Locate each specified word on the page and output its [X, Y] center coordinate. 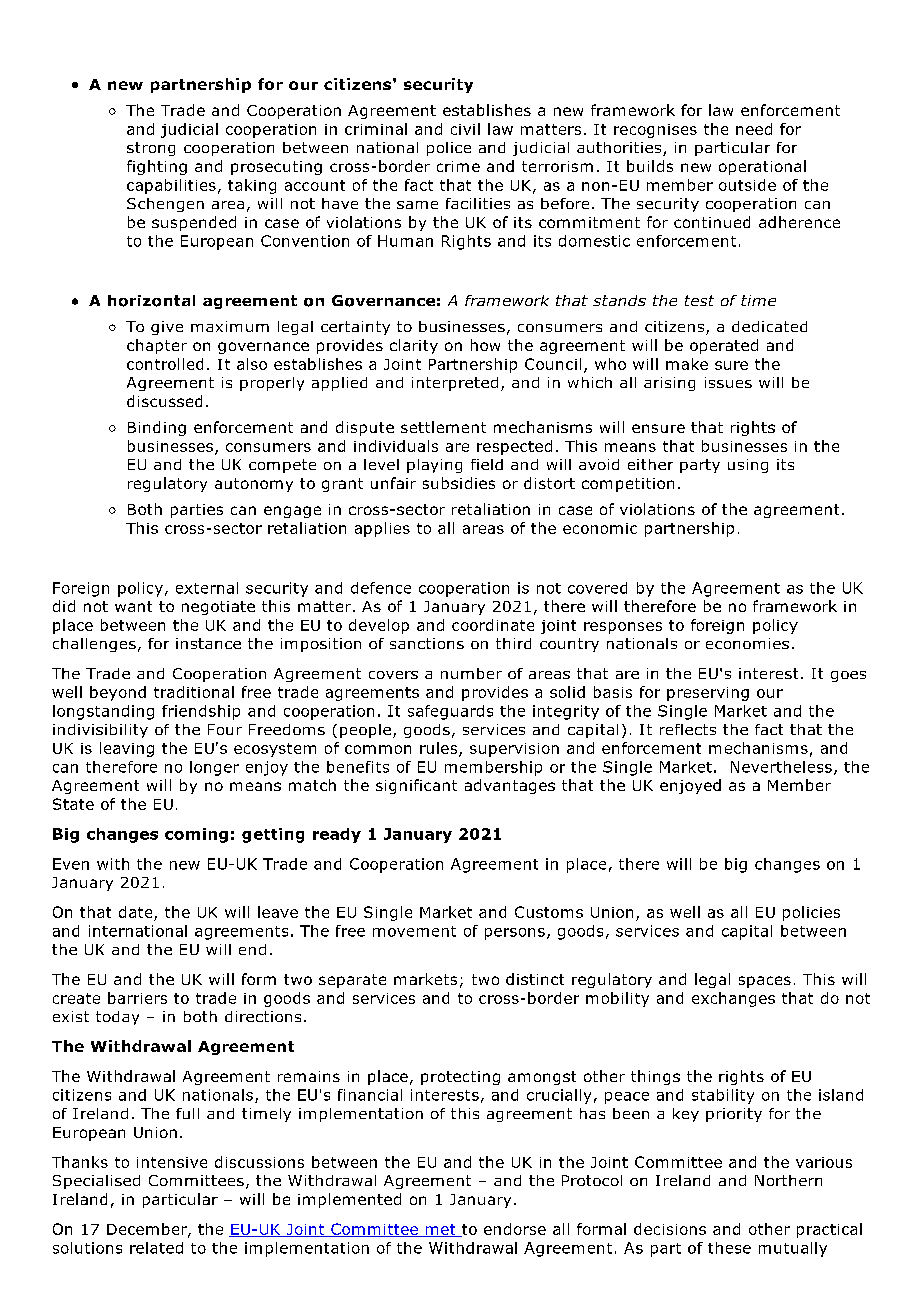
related [156, 1248]
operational [762, 167]
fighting [157, 167]
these [729, 1248]
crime [458, 166]
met [440, 1230]
